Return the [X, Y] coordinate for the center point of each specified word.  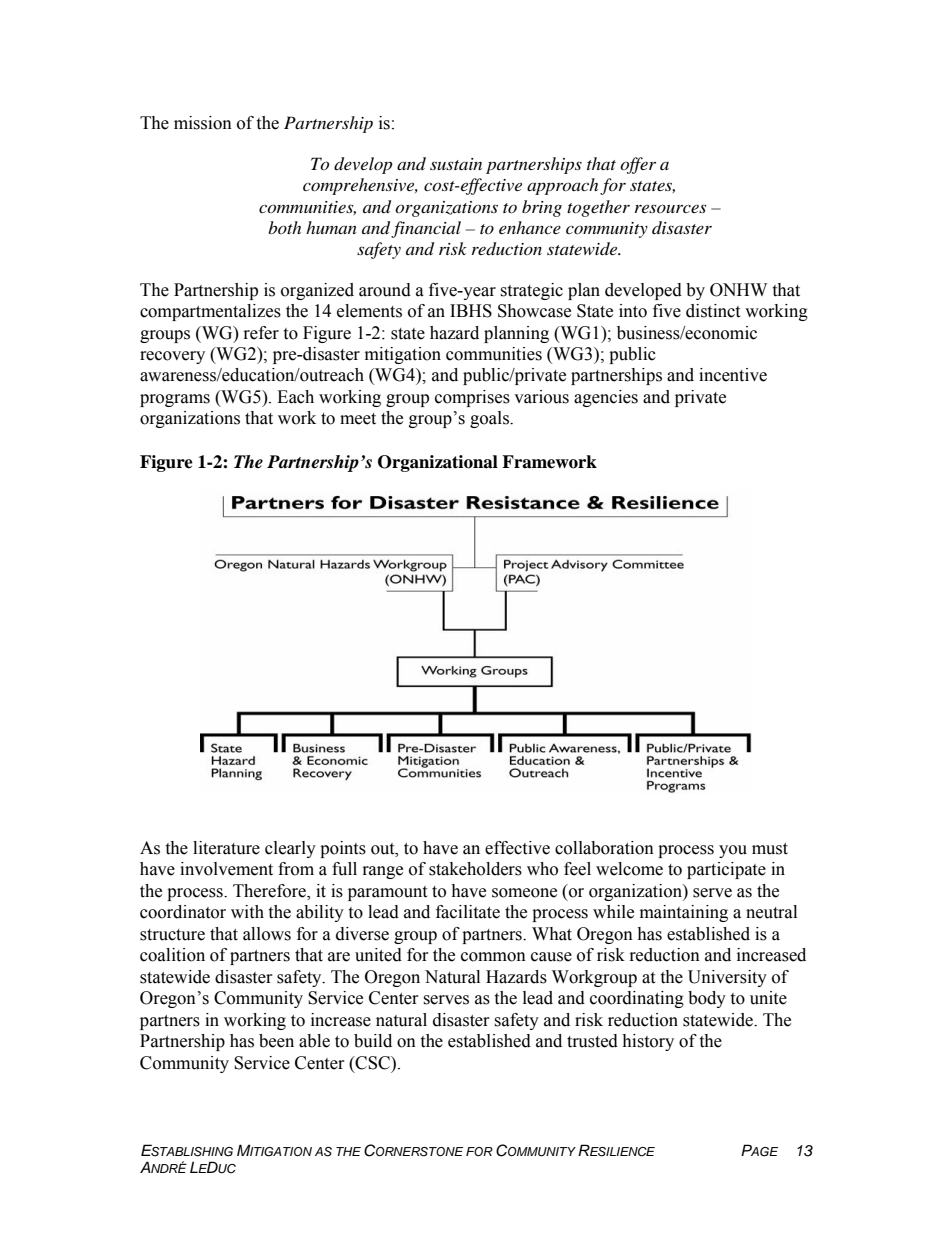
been [276, 1041]
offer [638, 165]
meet [358, 419]
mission [203, 123]
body [707, 999]
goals [490, 419]
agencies [606, 398]
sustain [456, 164]
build [373, 1041]
